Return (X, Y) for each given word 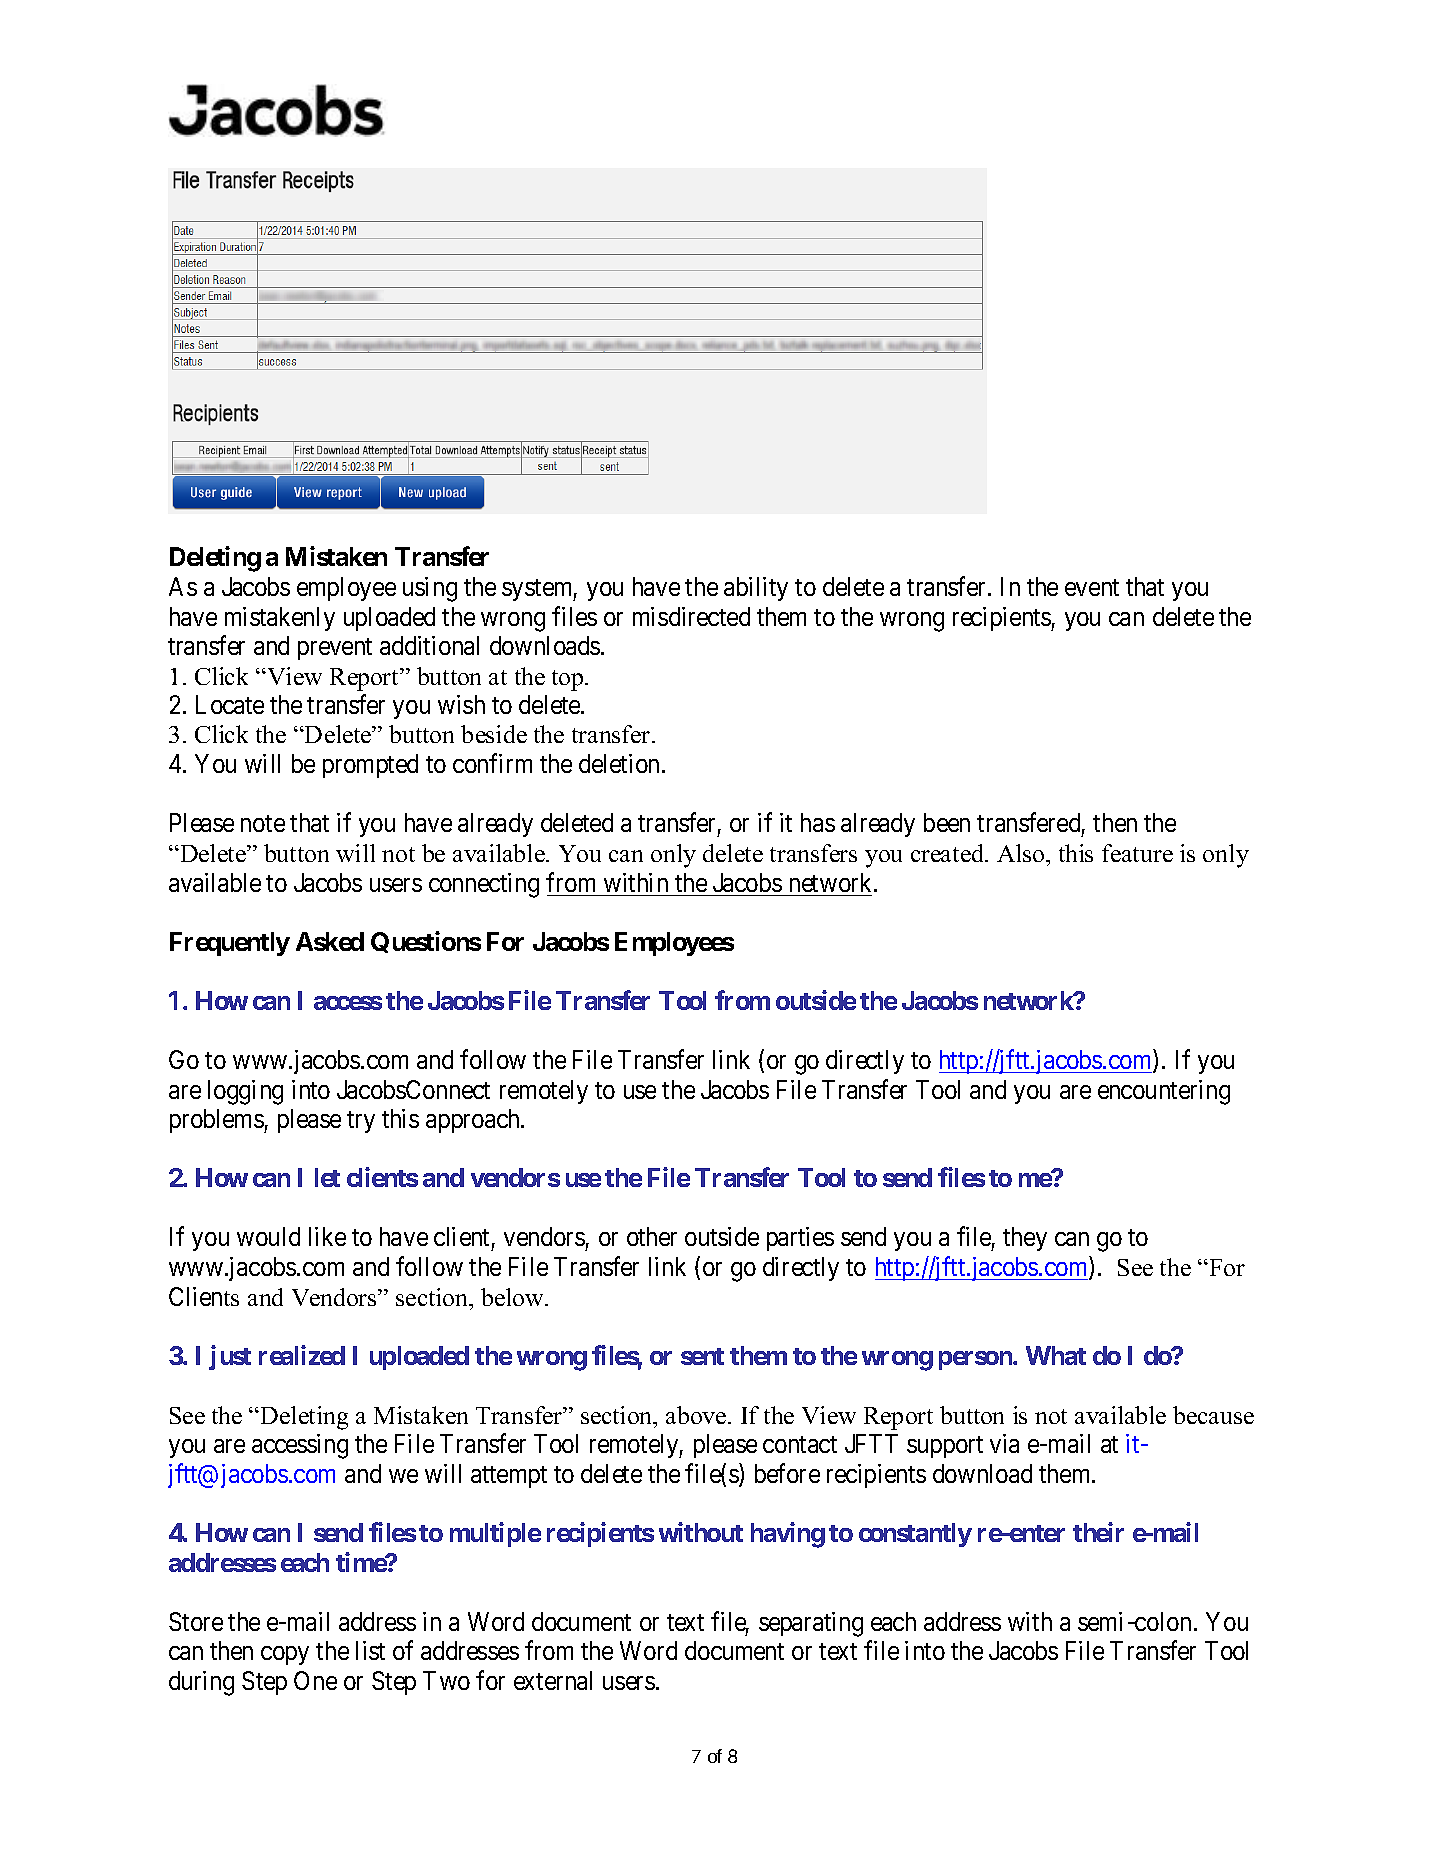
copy (285, 1655)
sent (702, 1356)
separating (811, 1624)
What (1056, 1355)
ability (756, 589)
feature (1137, 853)
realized (302, 1355)
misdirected (691, 616)
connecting (484, 885)
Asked (330, 941)
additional (429, 645)
